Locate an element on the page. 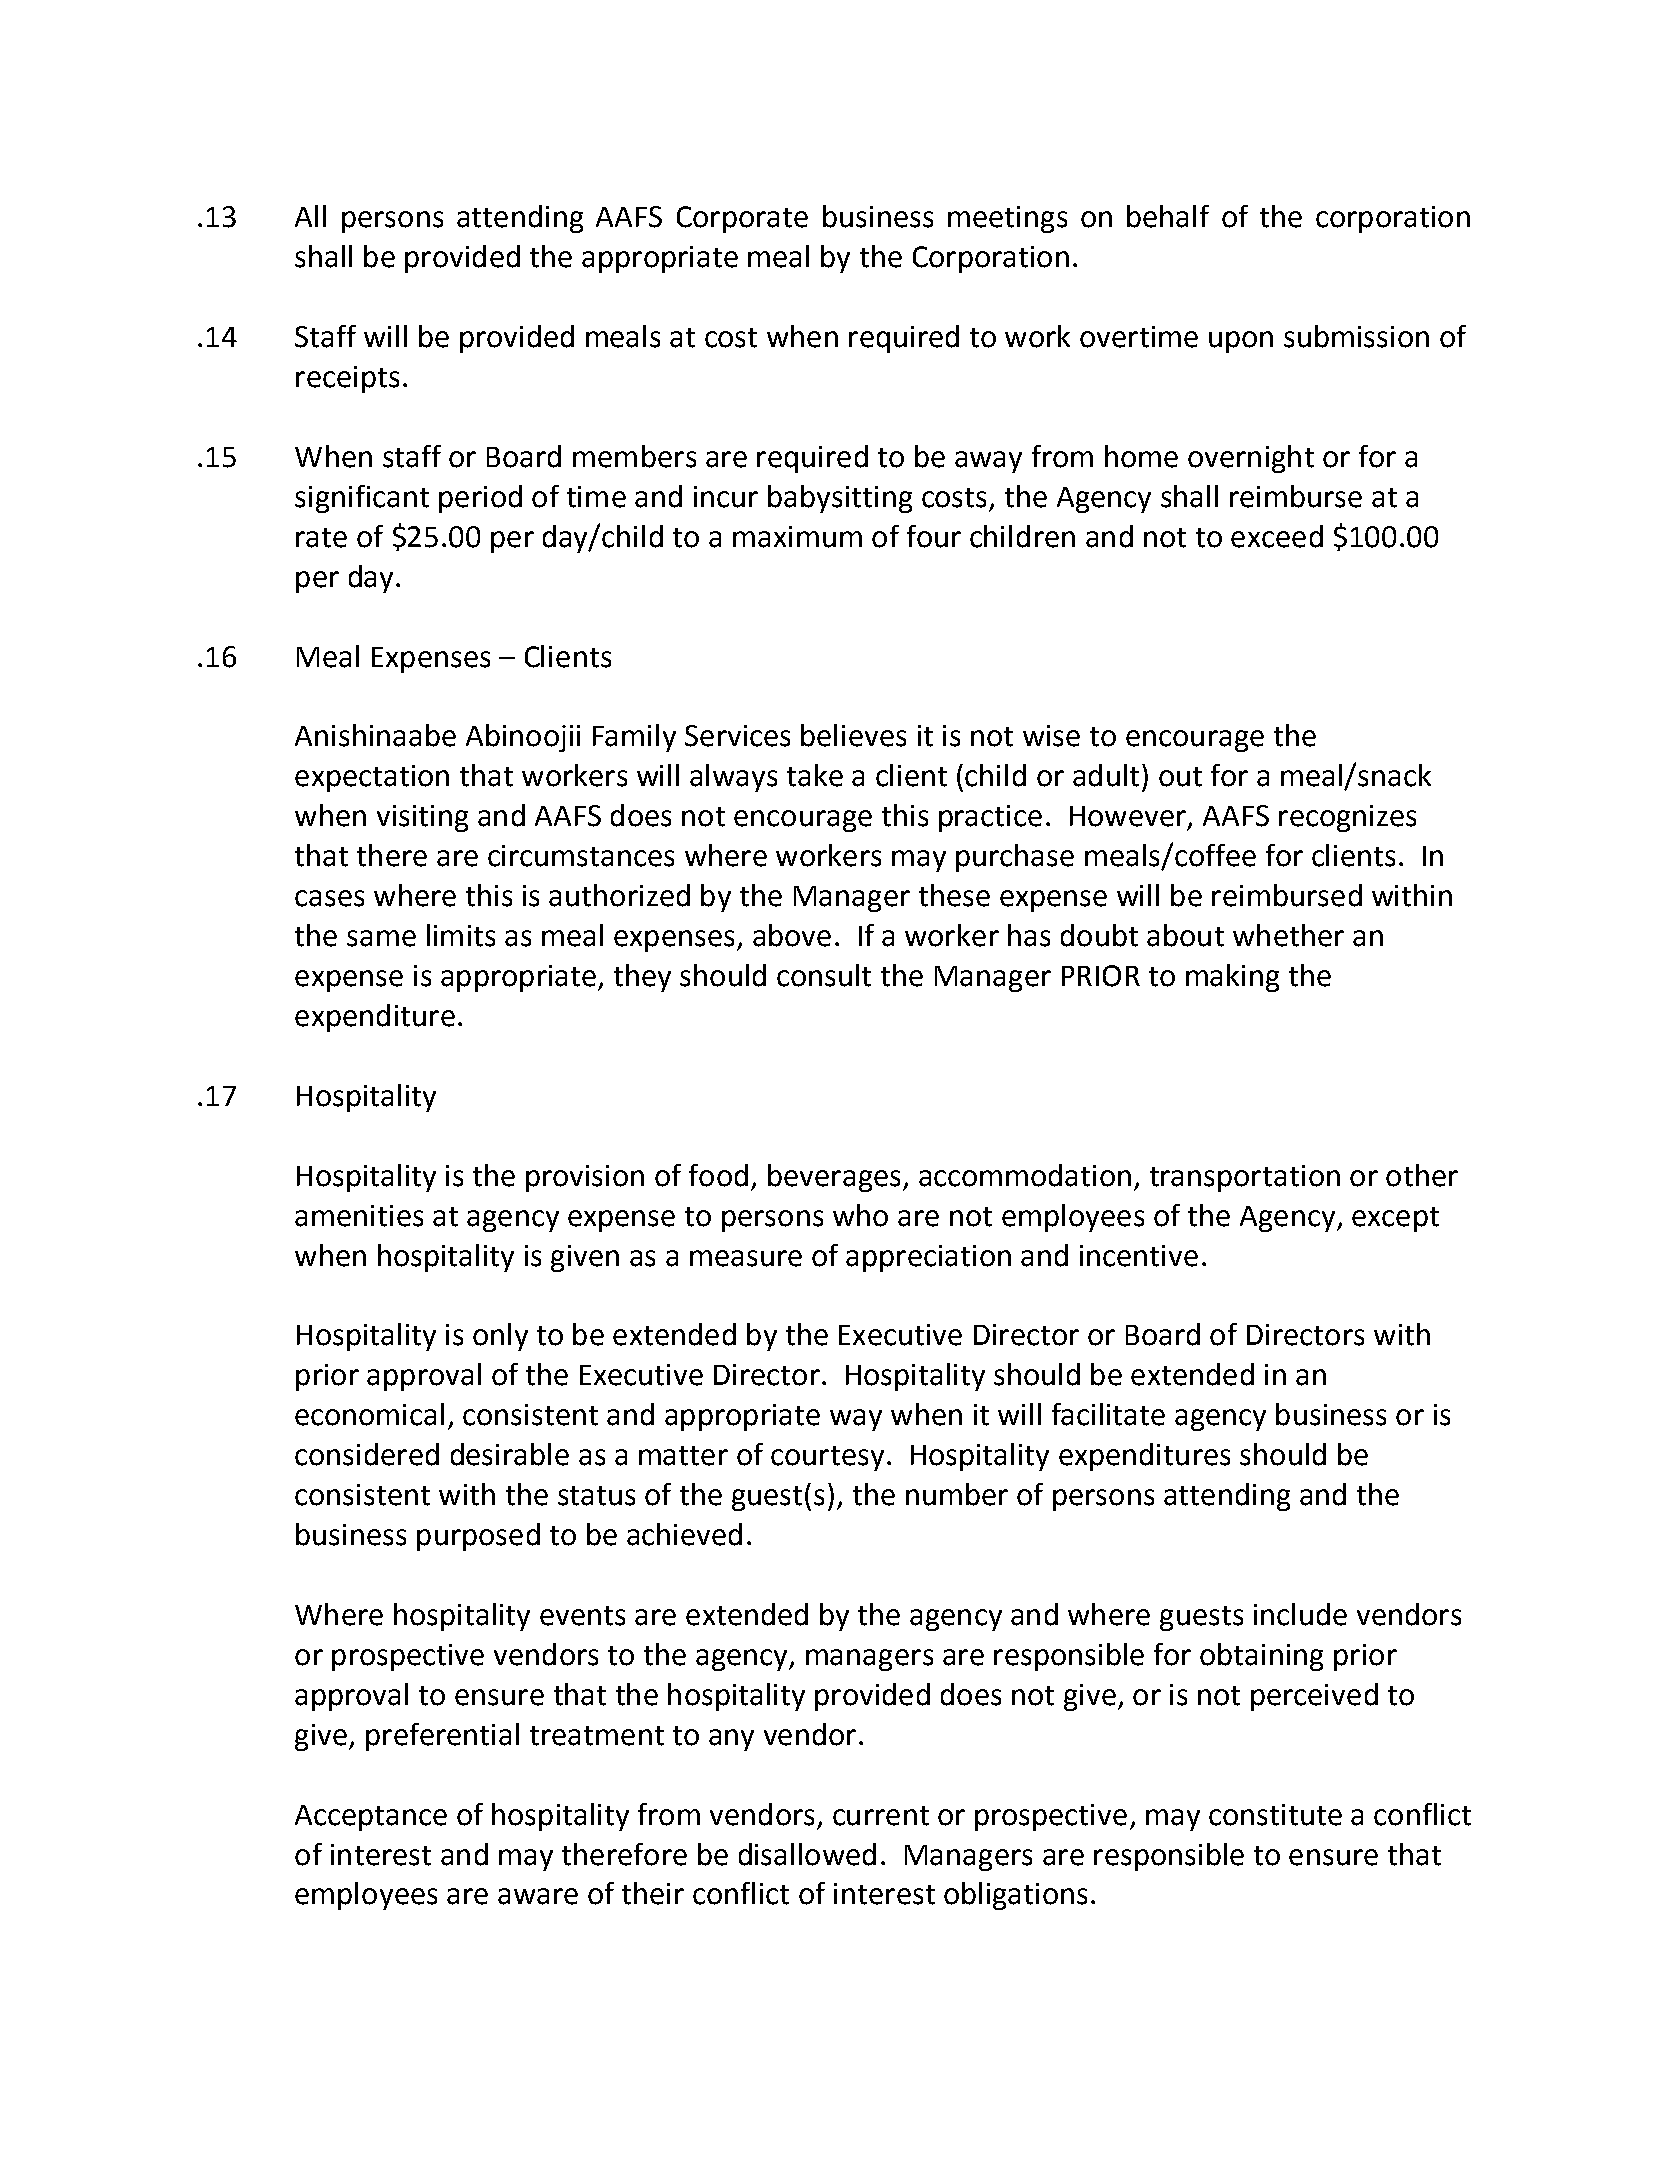  current is located at coordinates (881, 1816).
